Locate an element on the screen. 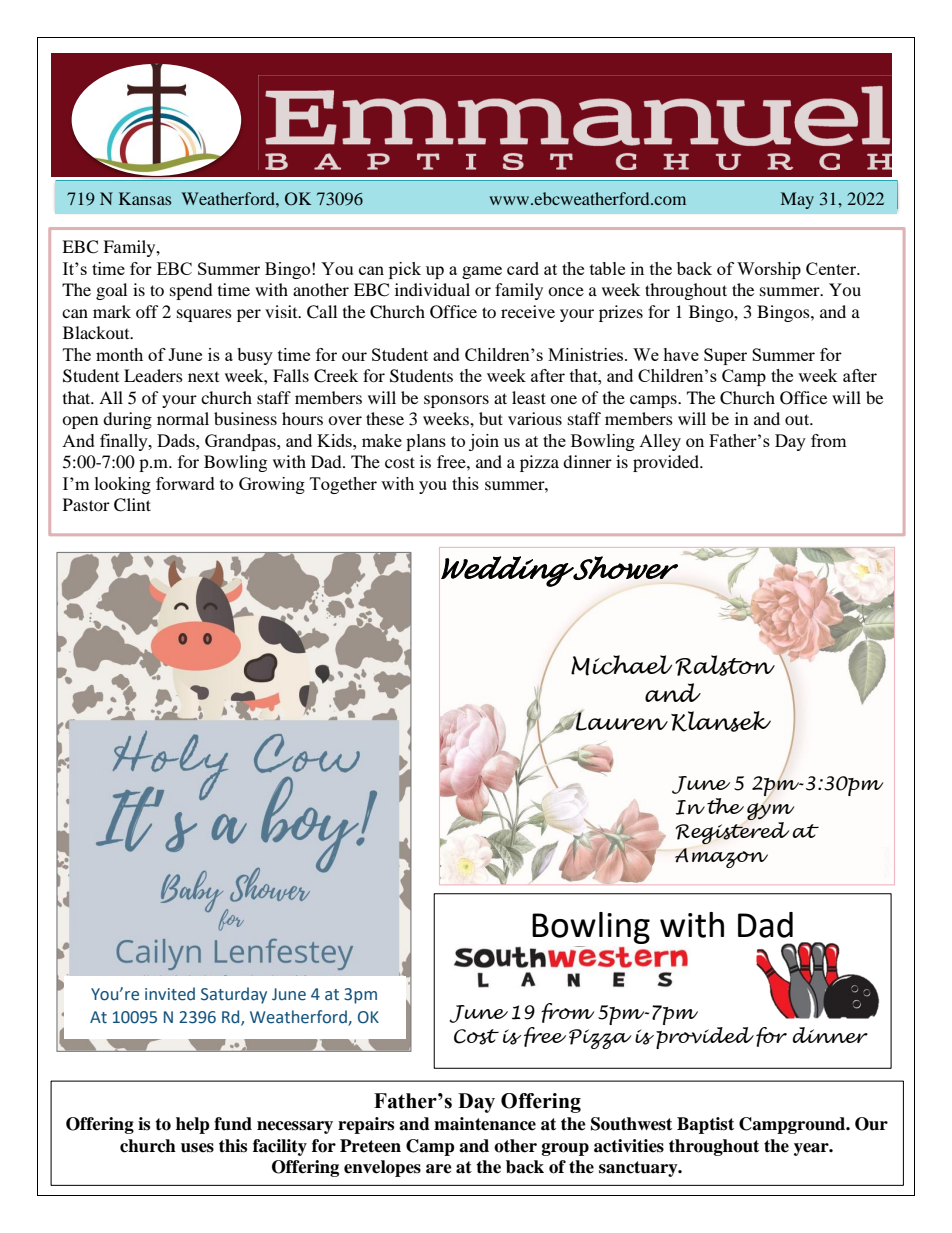 The width and height of the screenshot is (952, 1233). game is located at coordinates (482, 272).
